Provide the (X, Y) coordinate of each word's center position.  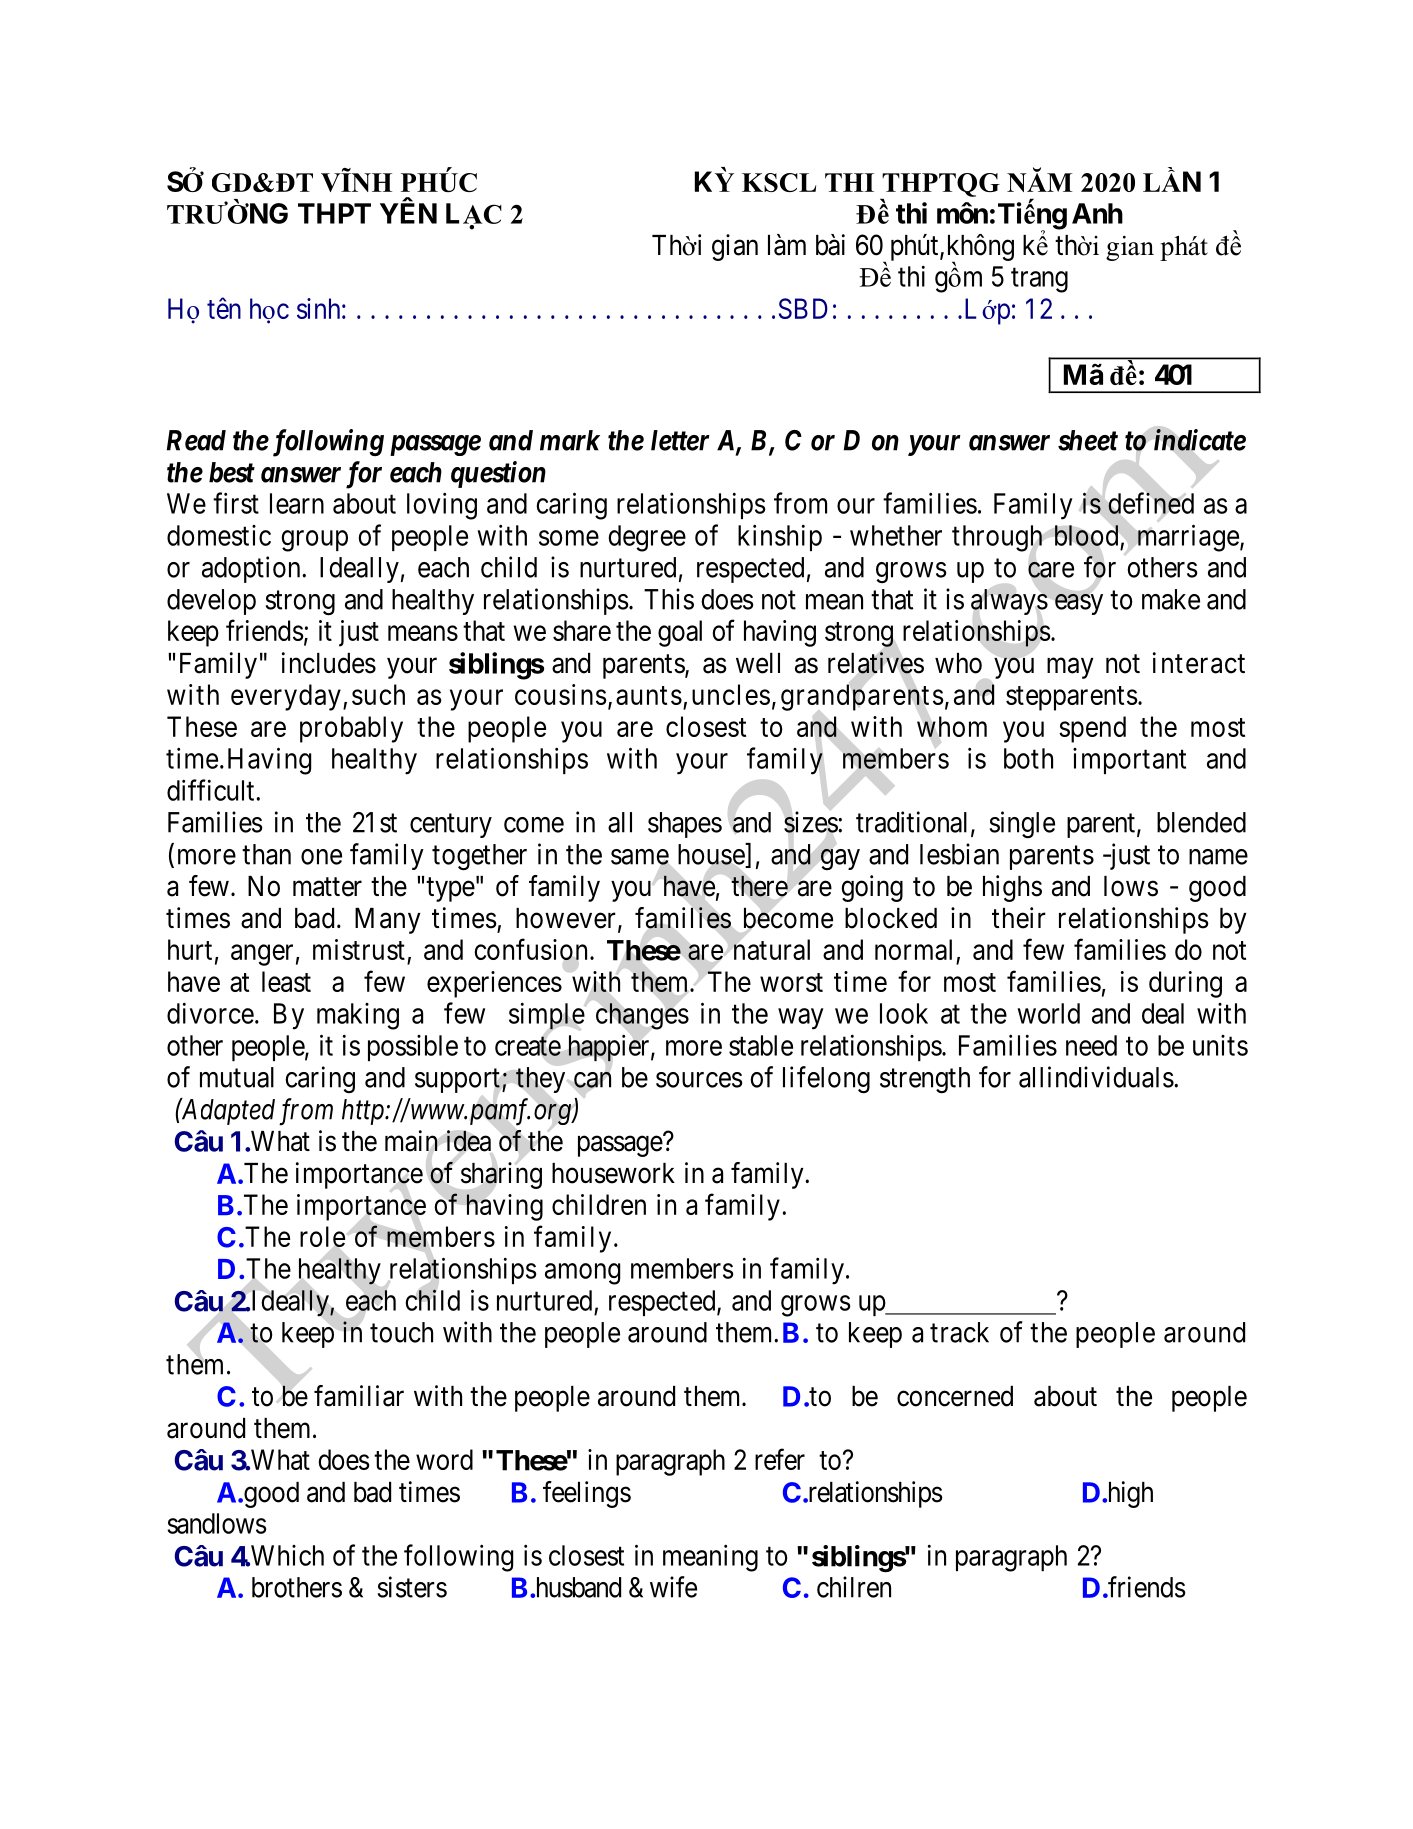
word (444, 1459)
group (314, 541)
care (1051, 570)
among (582, 1274)
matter (327, 887)
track (959, 1332)
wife (673, 1587)
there (759, 886)
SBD (803, 308)
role (322, 1236)
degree (647, 538)
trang (1039, 280)
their (1019, 918)
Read (196, 440)
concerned (955, 1396)
